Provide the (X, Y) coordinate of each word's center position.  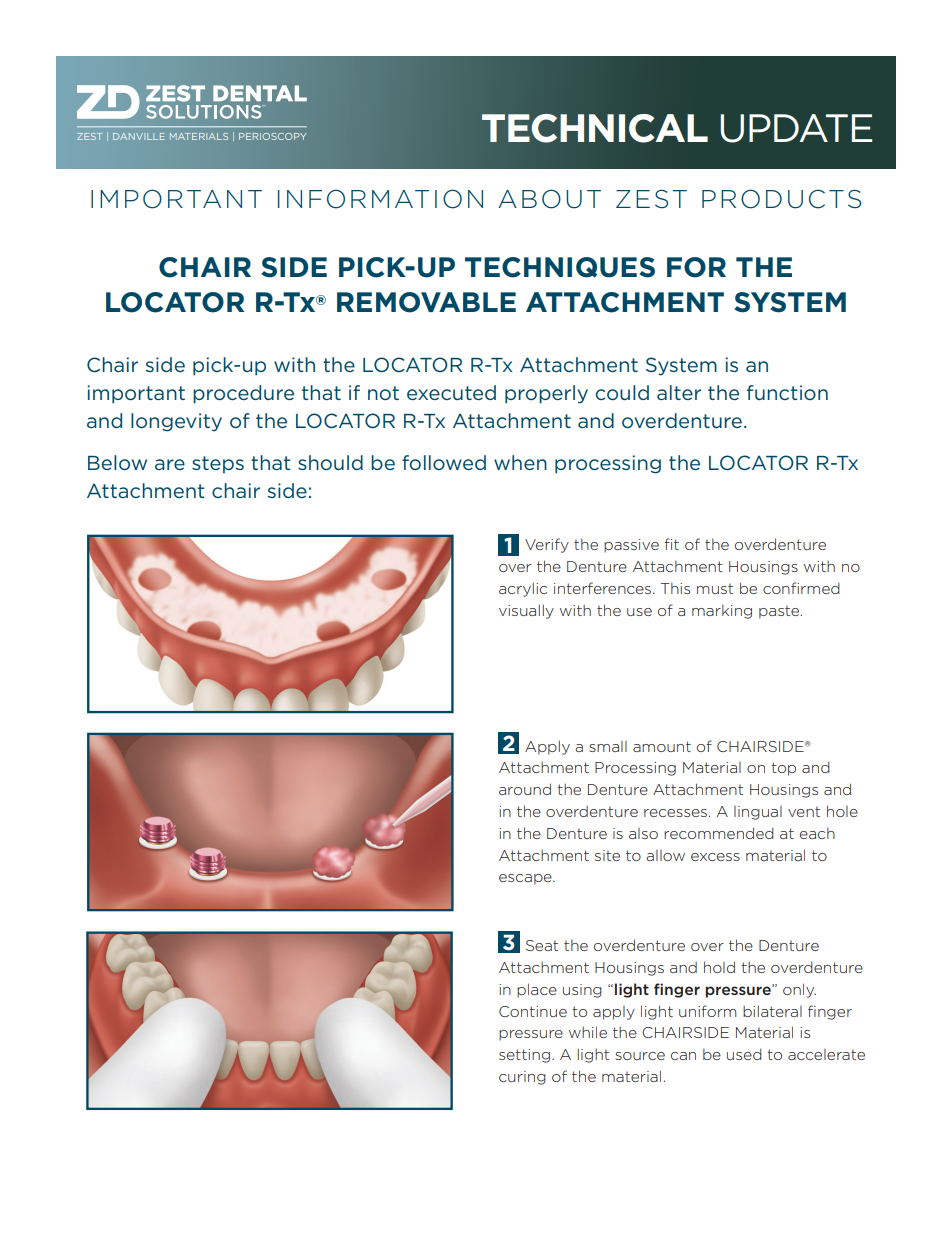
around (525, 789)
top (783, 769)
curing (522, 1078)
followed (444, 462)
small (608, 746)
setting (524, 1056)
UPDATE (796, 128)
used (744, 1054)
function (787, 392)
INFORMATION (380, 199)
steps (218, 464)
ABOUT (549, 199)
